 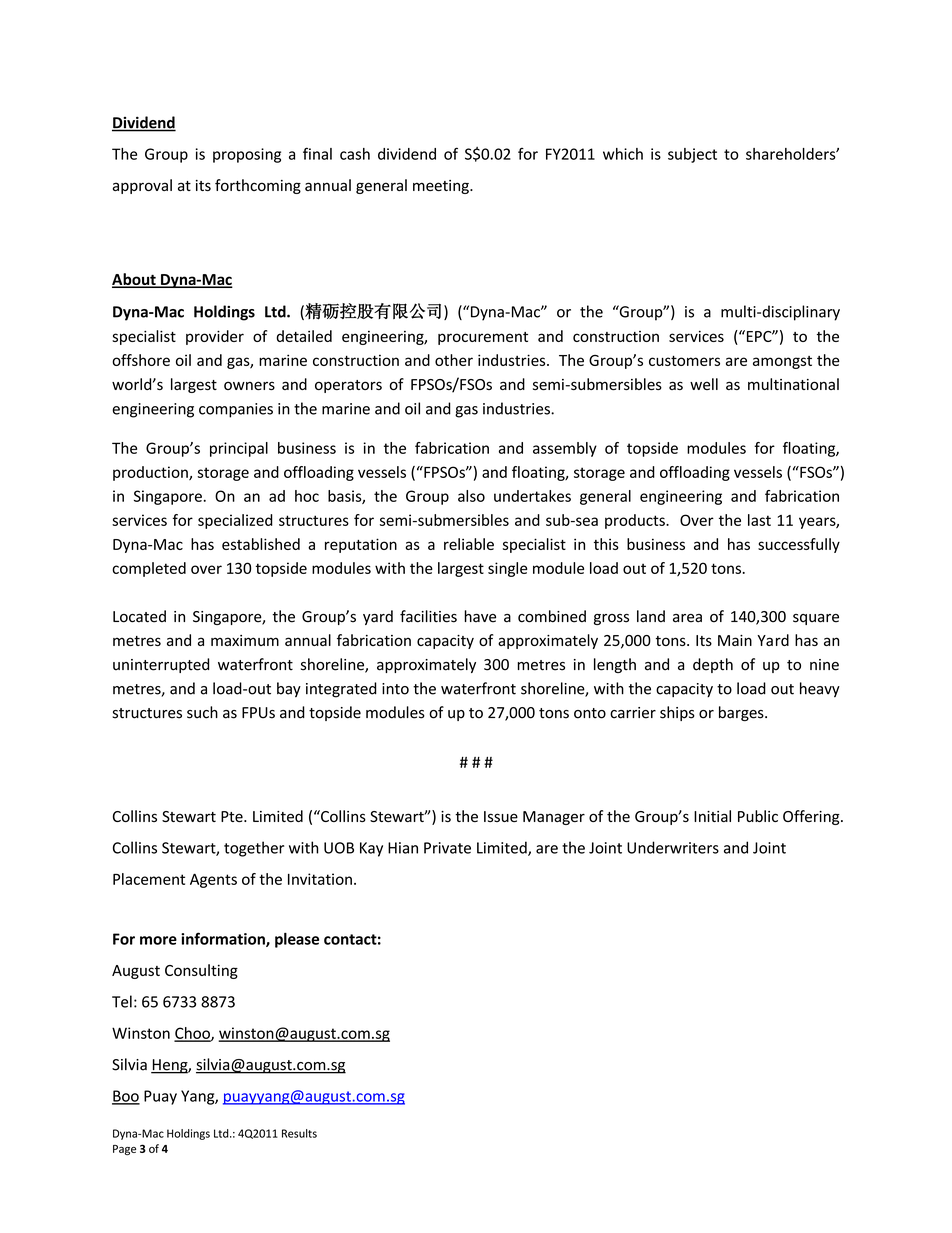 What do you see at coordinates (692, 155) in the screenshot?
I see `subject` at bounding box center [692, 155].
